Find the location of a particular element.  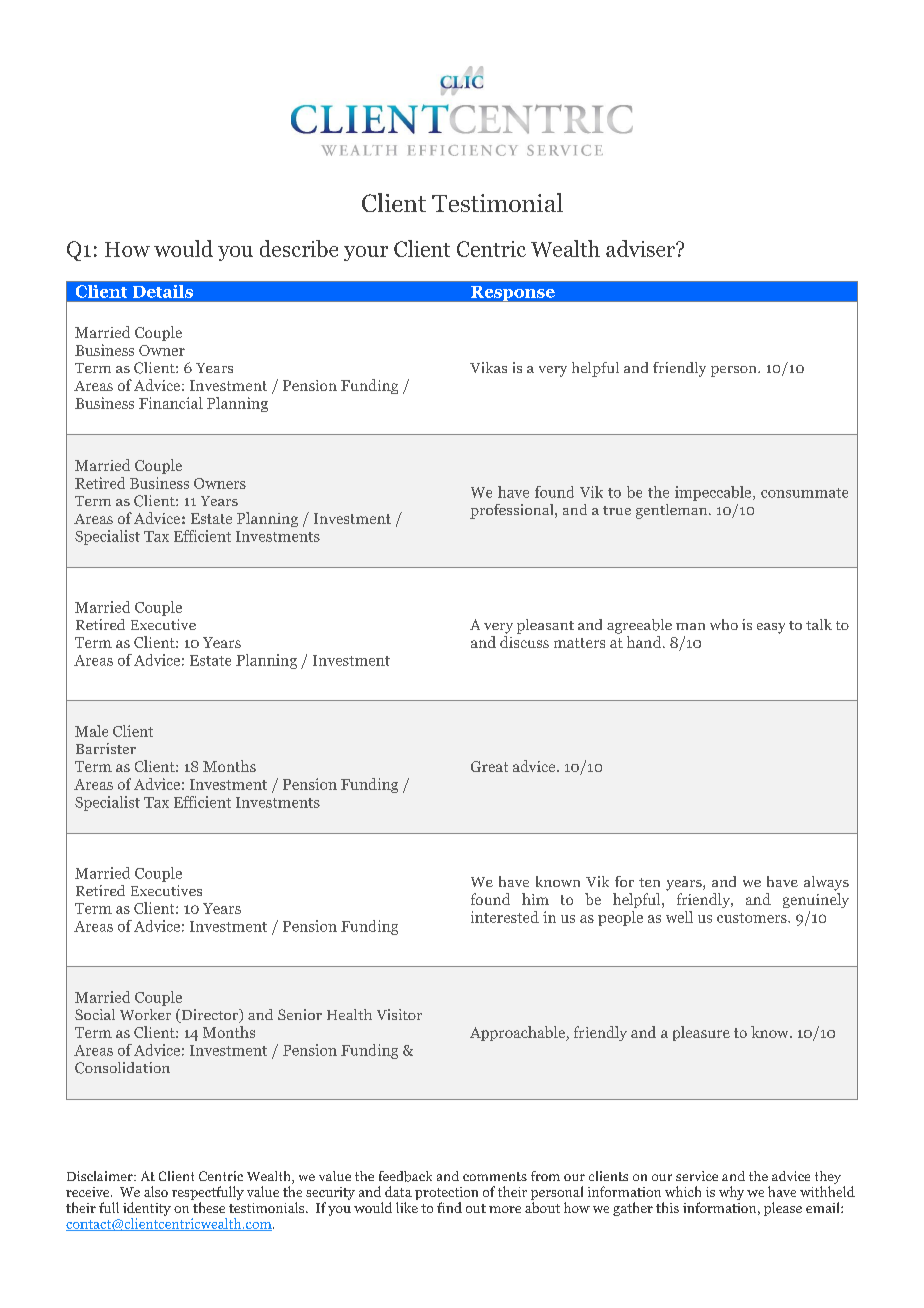

customers is located at coordinates (753, 918).
